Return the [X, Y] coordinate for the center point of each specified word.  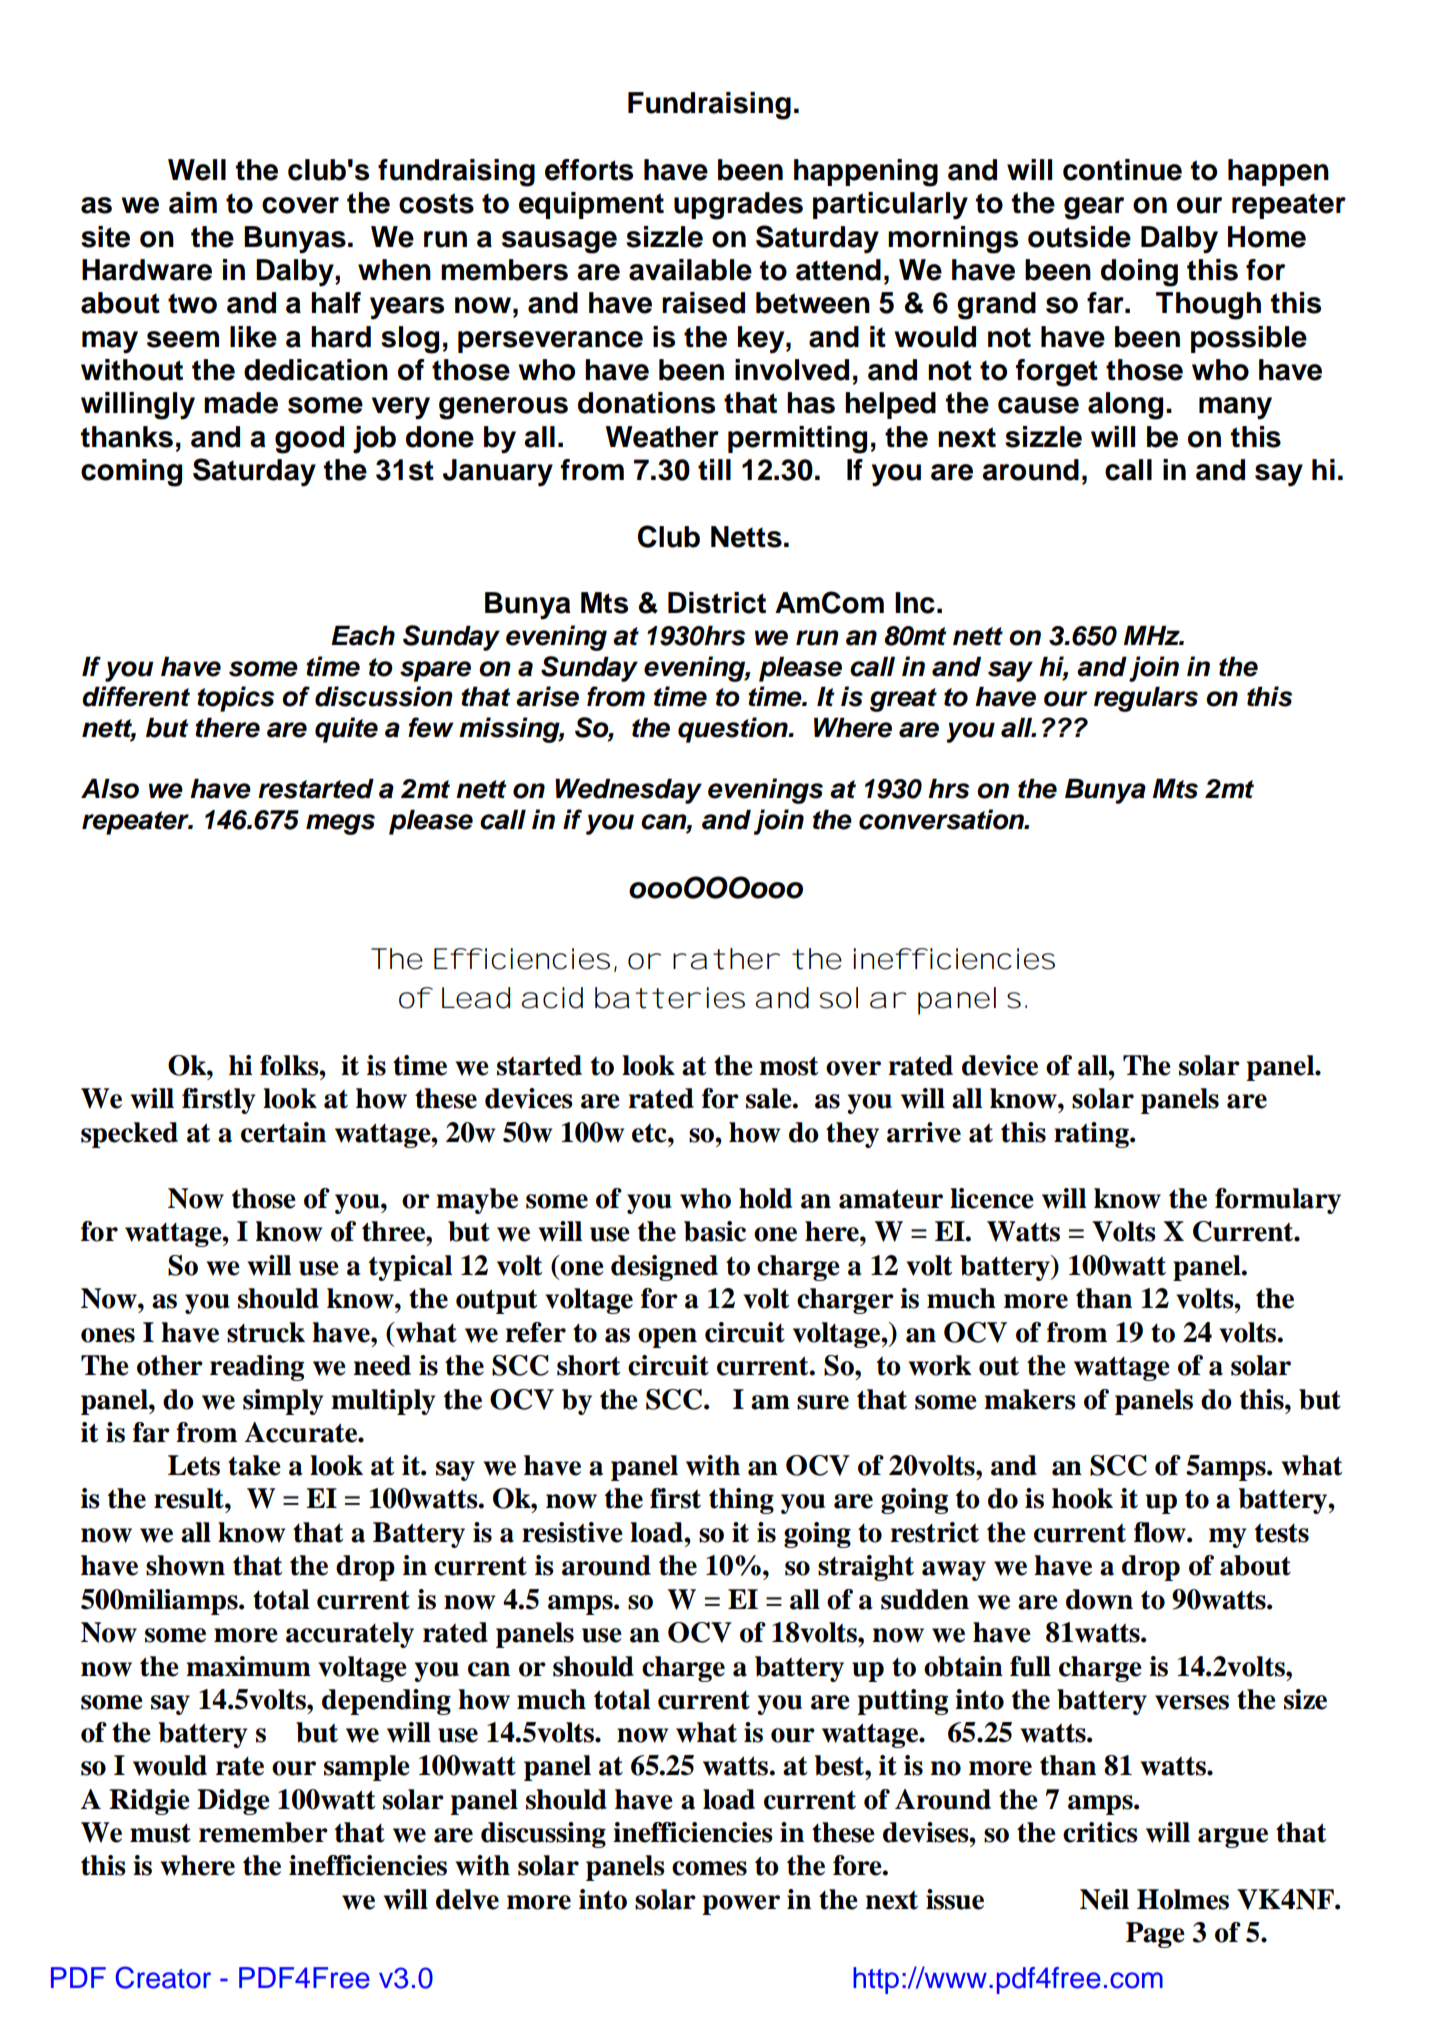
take [254, 1465]
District [717, 603]
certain [283, 1132]
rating [1092, 1135]
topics [235, 699]
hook [1082, 1498]
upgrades [738, 206]
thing [741, 1501]
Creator [163, 1977]
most [789, 1066]
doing [1139, 273]
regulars [1146, 699]
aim [193, 203]
